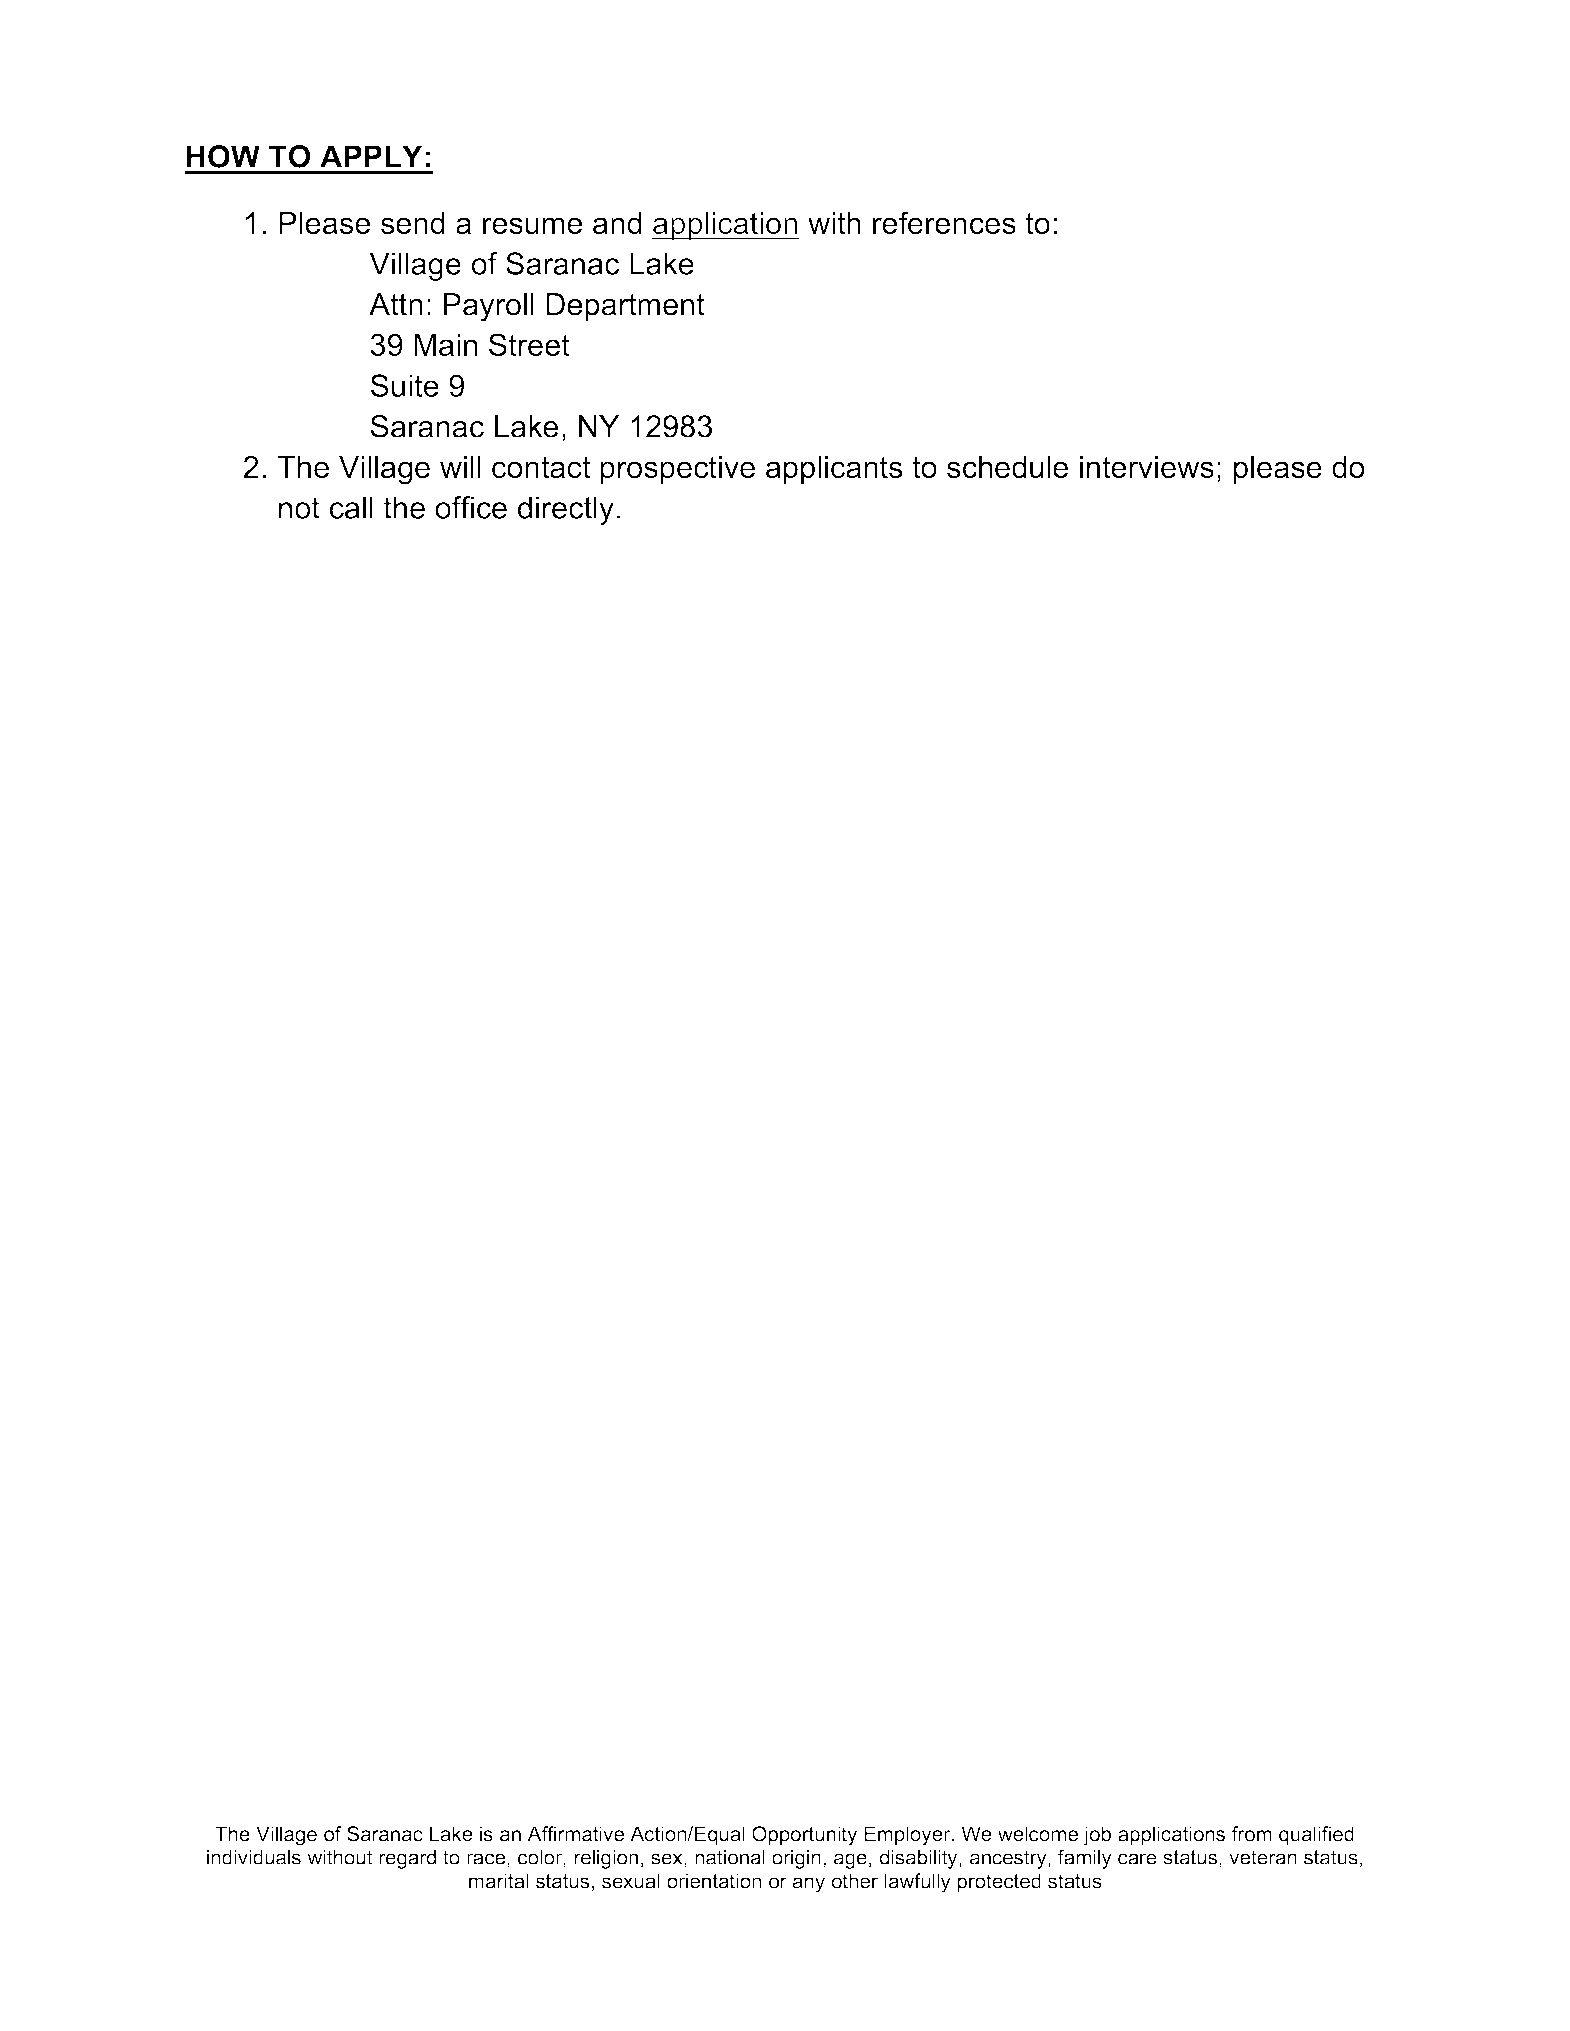 This page has width=1570, height=2031. What do you see at coordinates (617, 223) in the page?
I see `and` at bounding box center [617, 223].
